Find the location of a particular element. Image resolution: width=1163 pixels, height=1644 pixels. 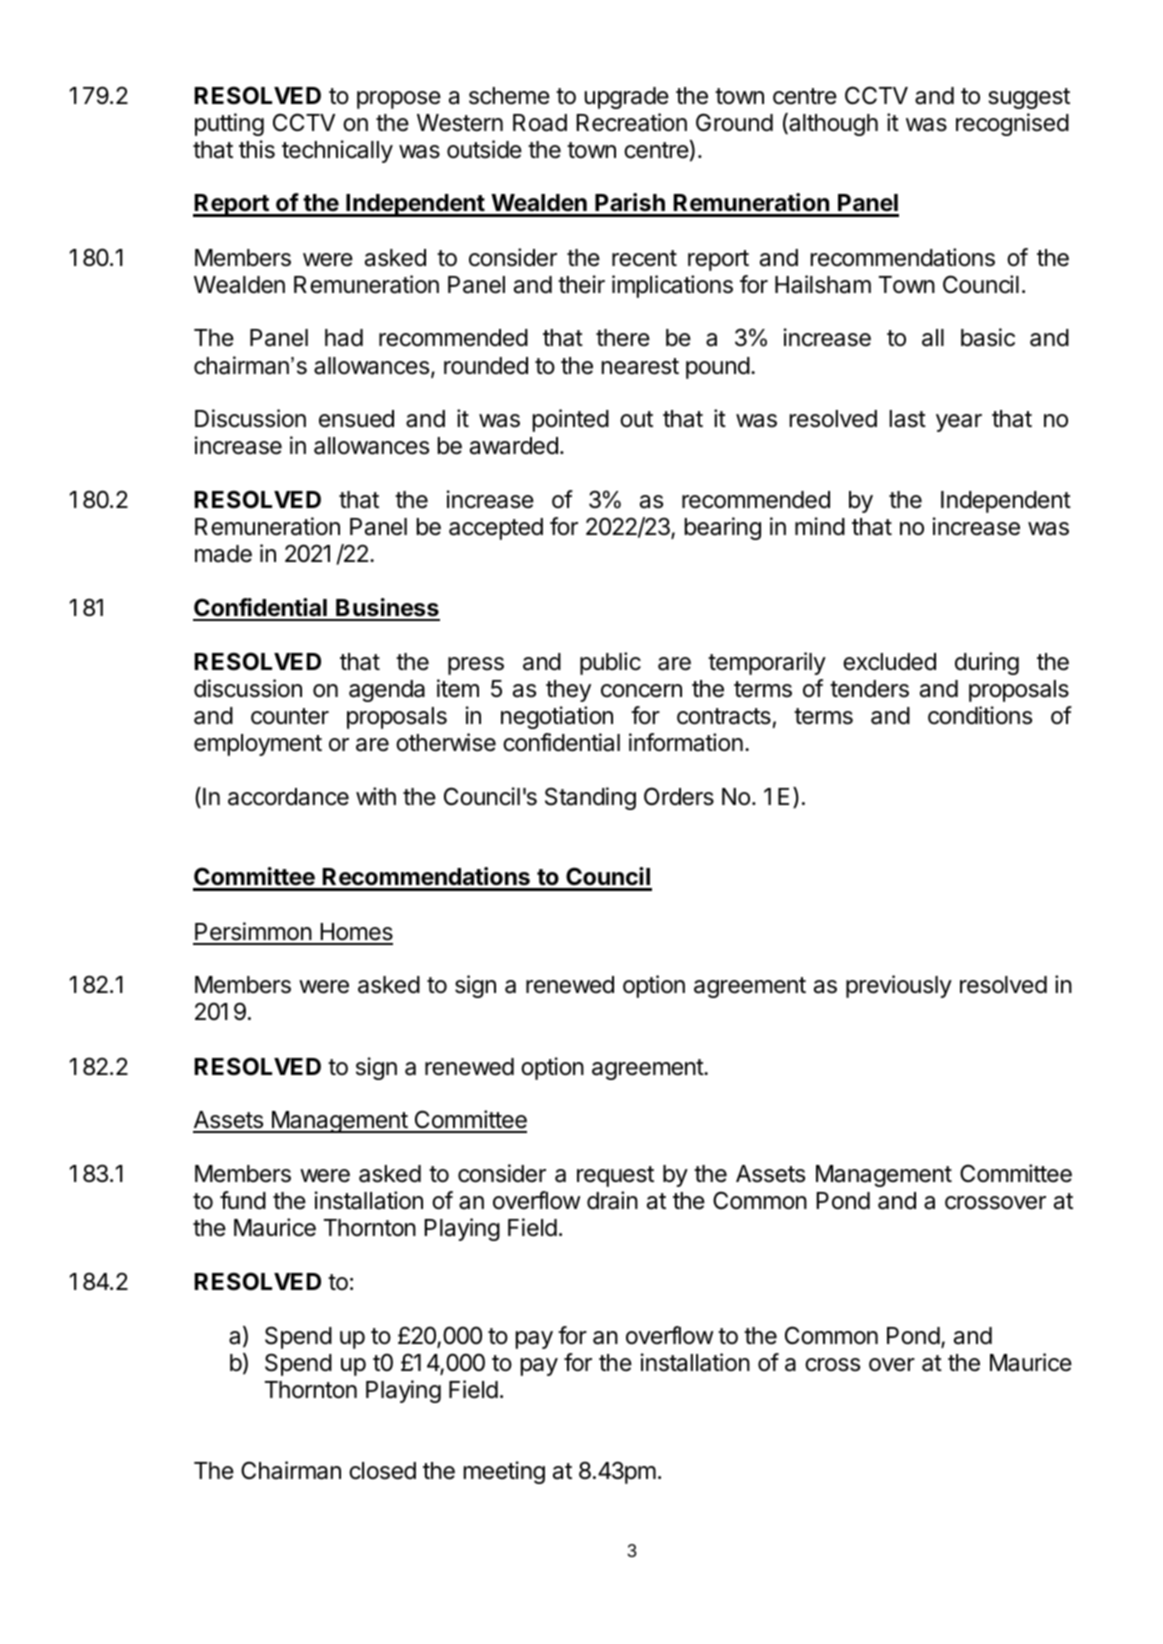

request is located at coordinates (615, 1176).
